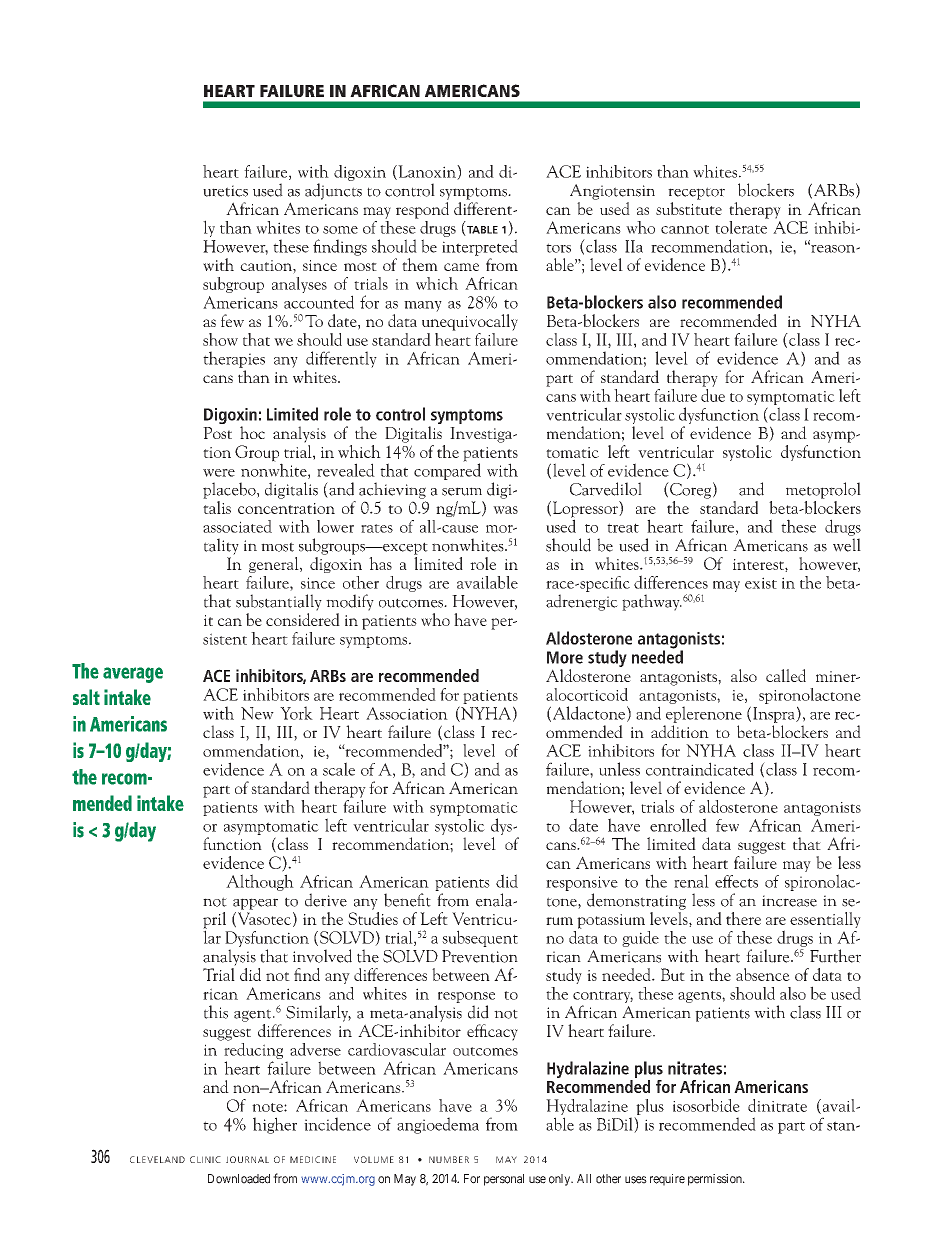  What do you see at coordinates (333, 191) in the document?
I see `adjuncts` at bounding box center [333, 191].
